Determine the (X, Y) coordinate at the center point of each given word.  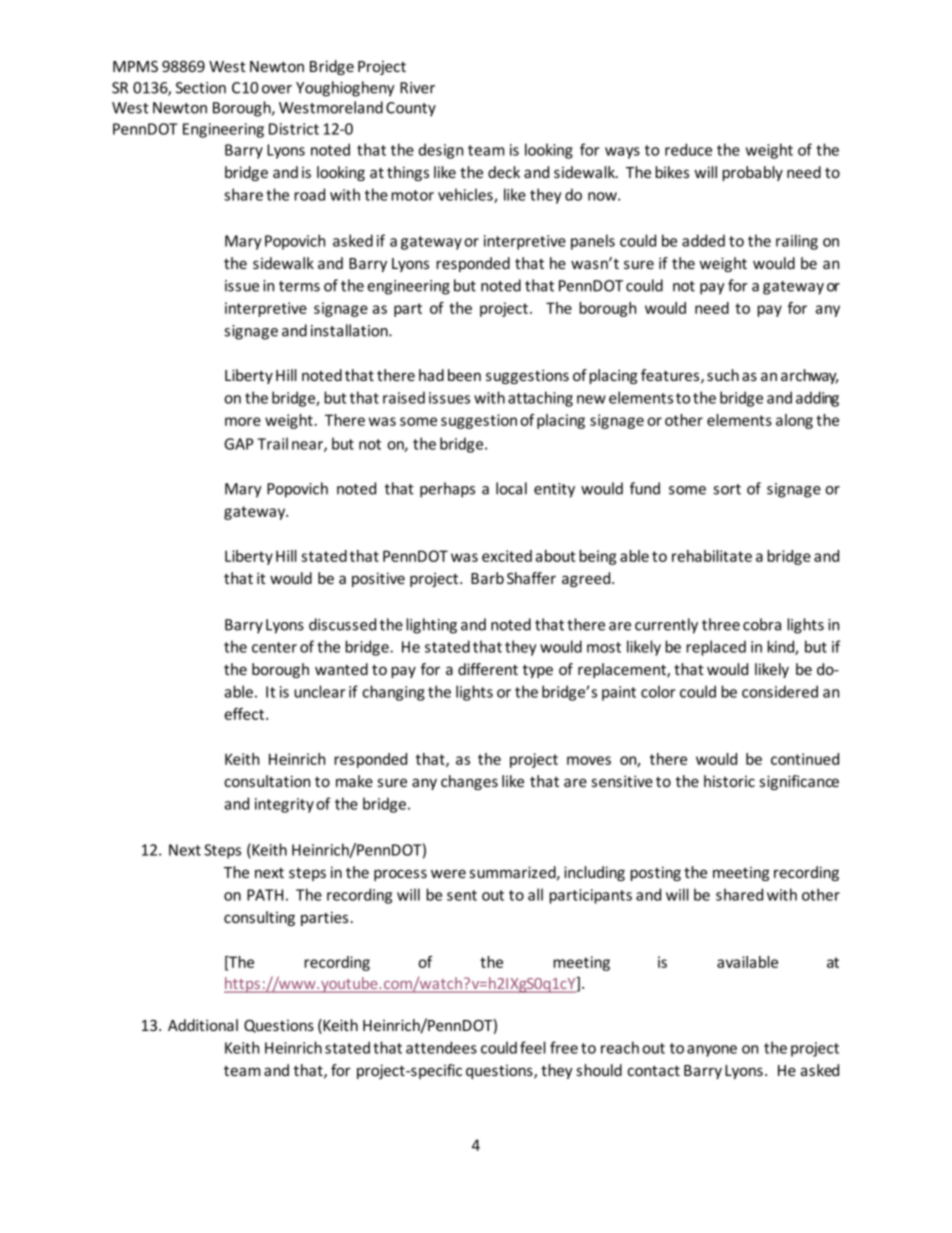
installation (350, 330)
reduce (688, 149)
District (294, 129)
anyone (712, 1051)
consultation (267, 781)
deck (504, 172)
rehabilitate (712, 556)
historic (729, 781)
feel (533, 1047)
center (274, 647)
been (464, 375)
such (723, 375)
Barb (487, 578)
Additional (203, 1025)
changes (469, 782)
